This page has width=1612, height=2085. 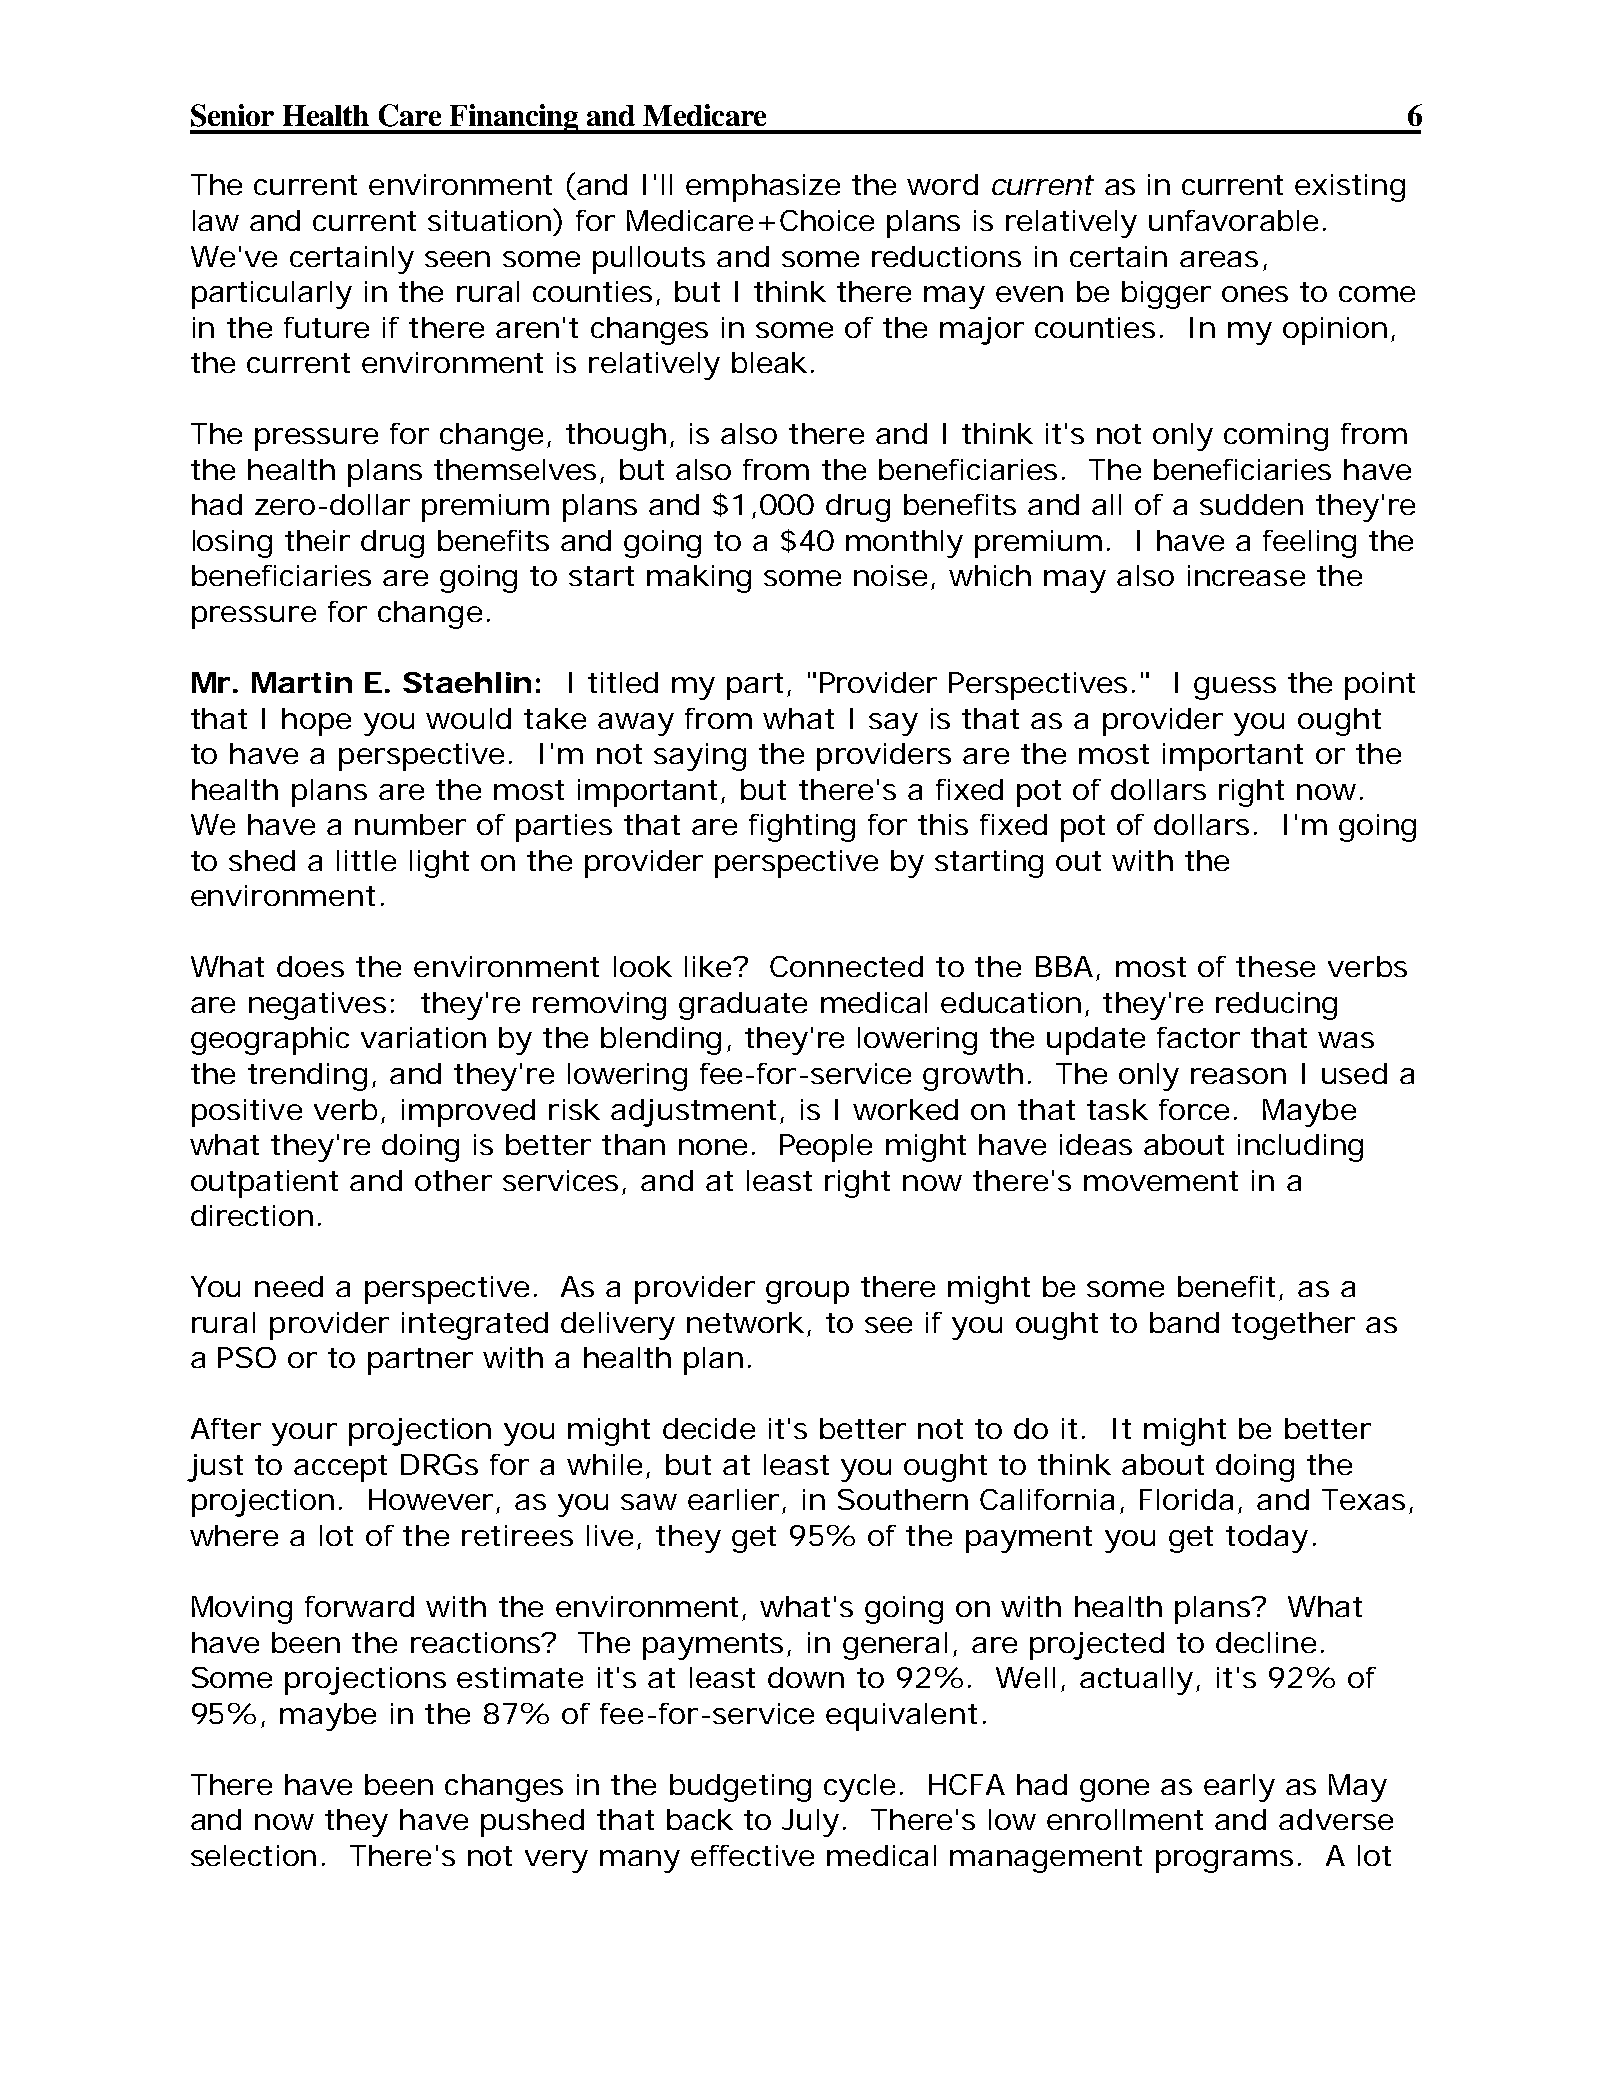 What do you see at coordinates (763, 188) in the page?
I see `emphasize` at bounding box center [763, 188].
